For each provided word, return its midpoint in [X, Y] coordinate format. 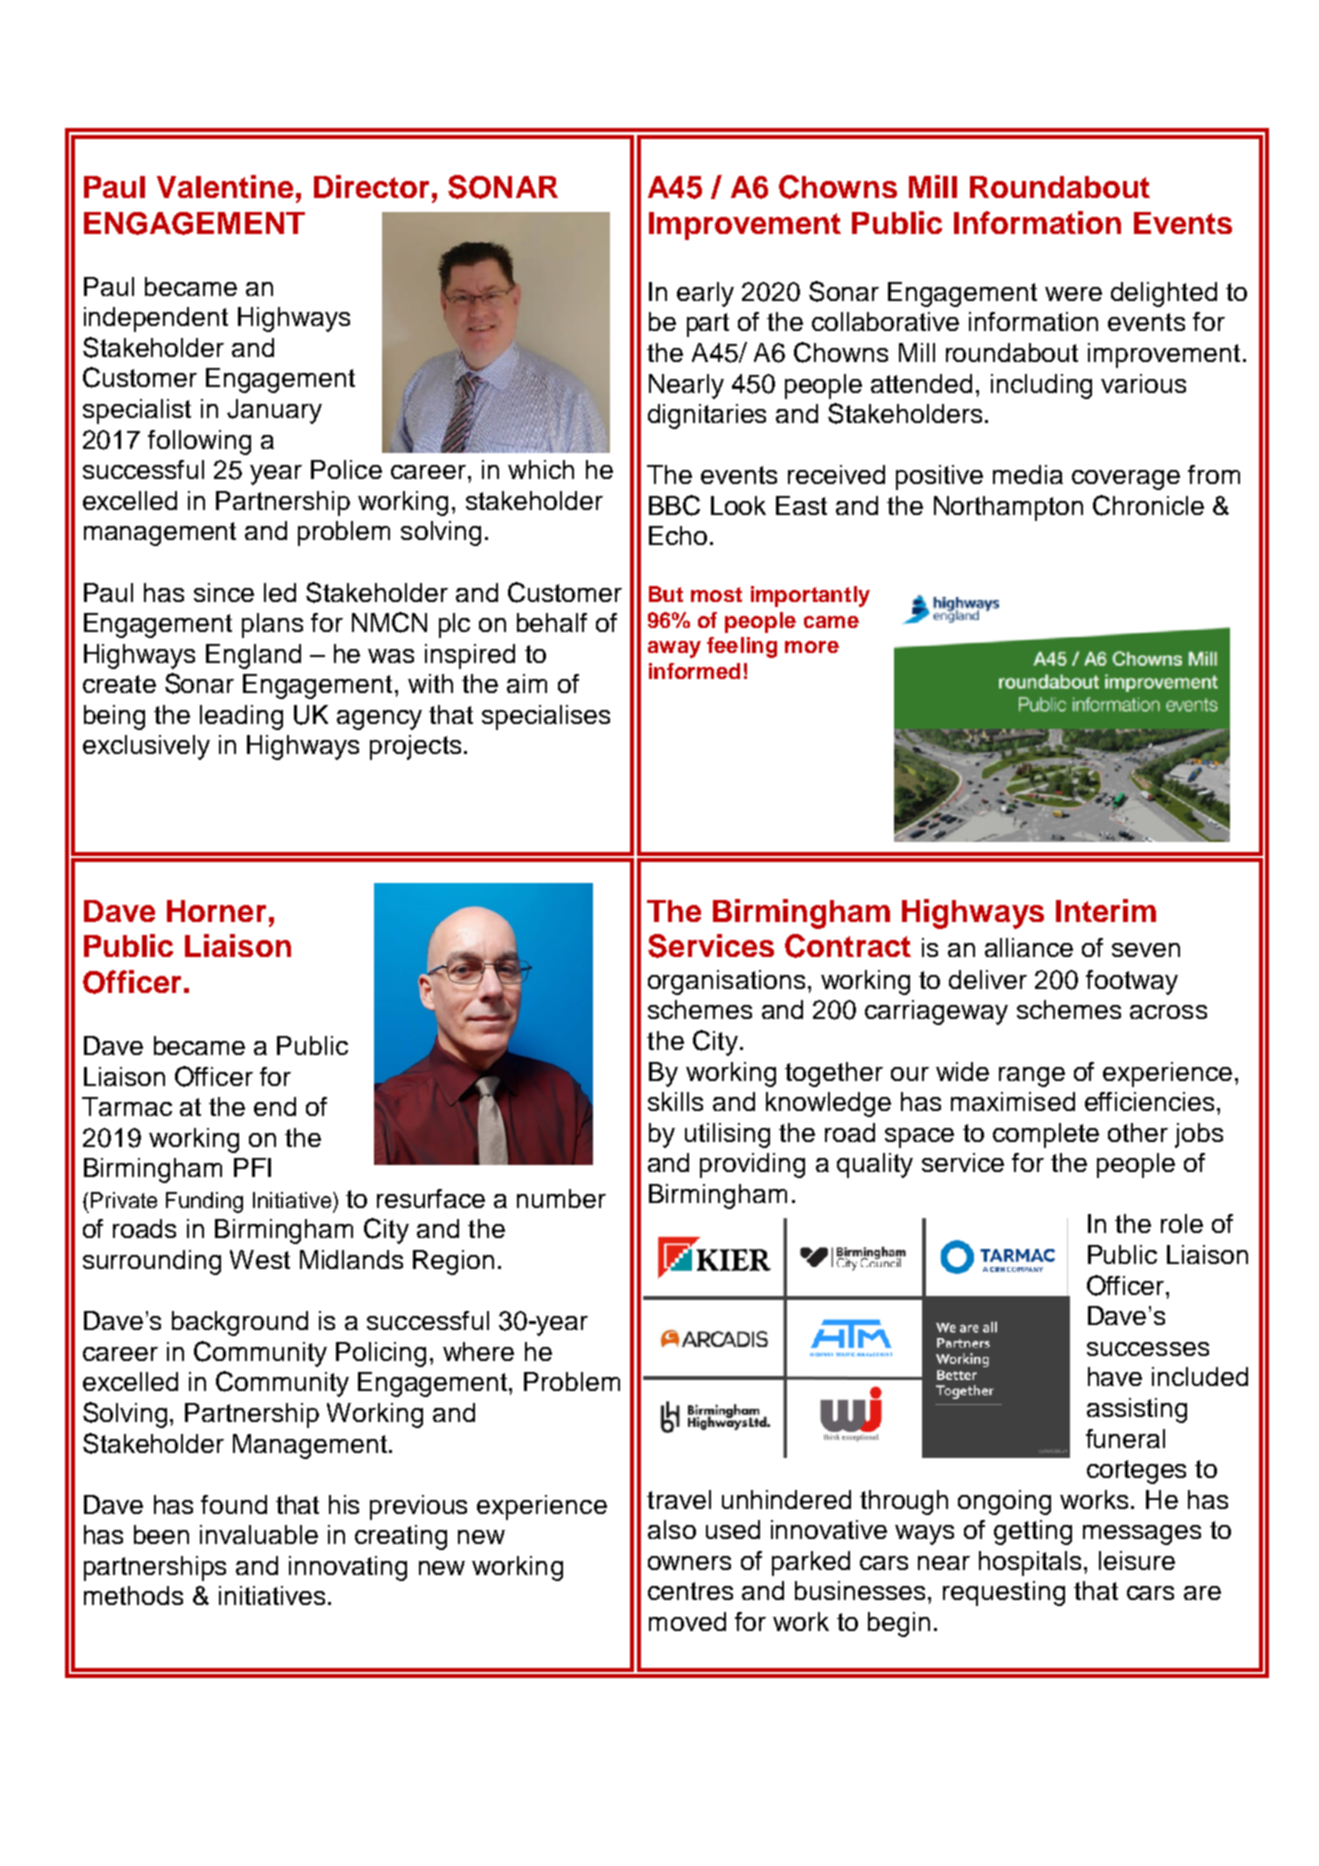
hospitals [1030, 1563]
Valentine [225, 186]
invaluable [259, 1534]
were [1073, 294]
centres [690, 1591]
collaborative [885, 321]
